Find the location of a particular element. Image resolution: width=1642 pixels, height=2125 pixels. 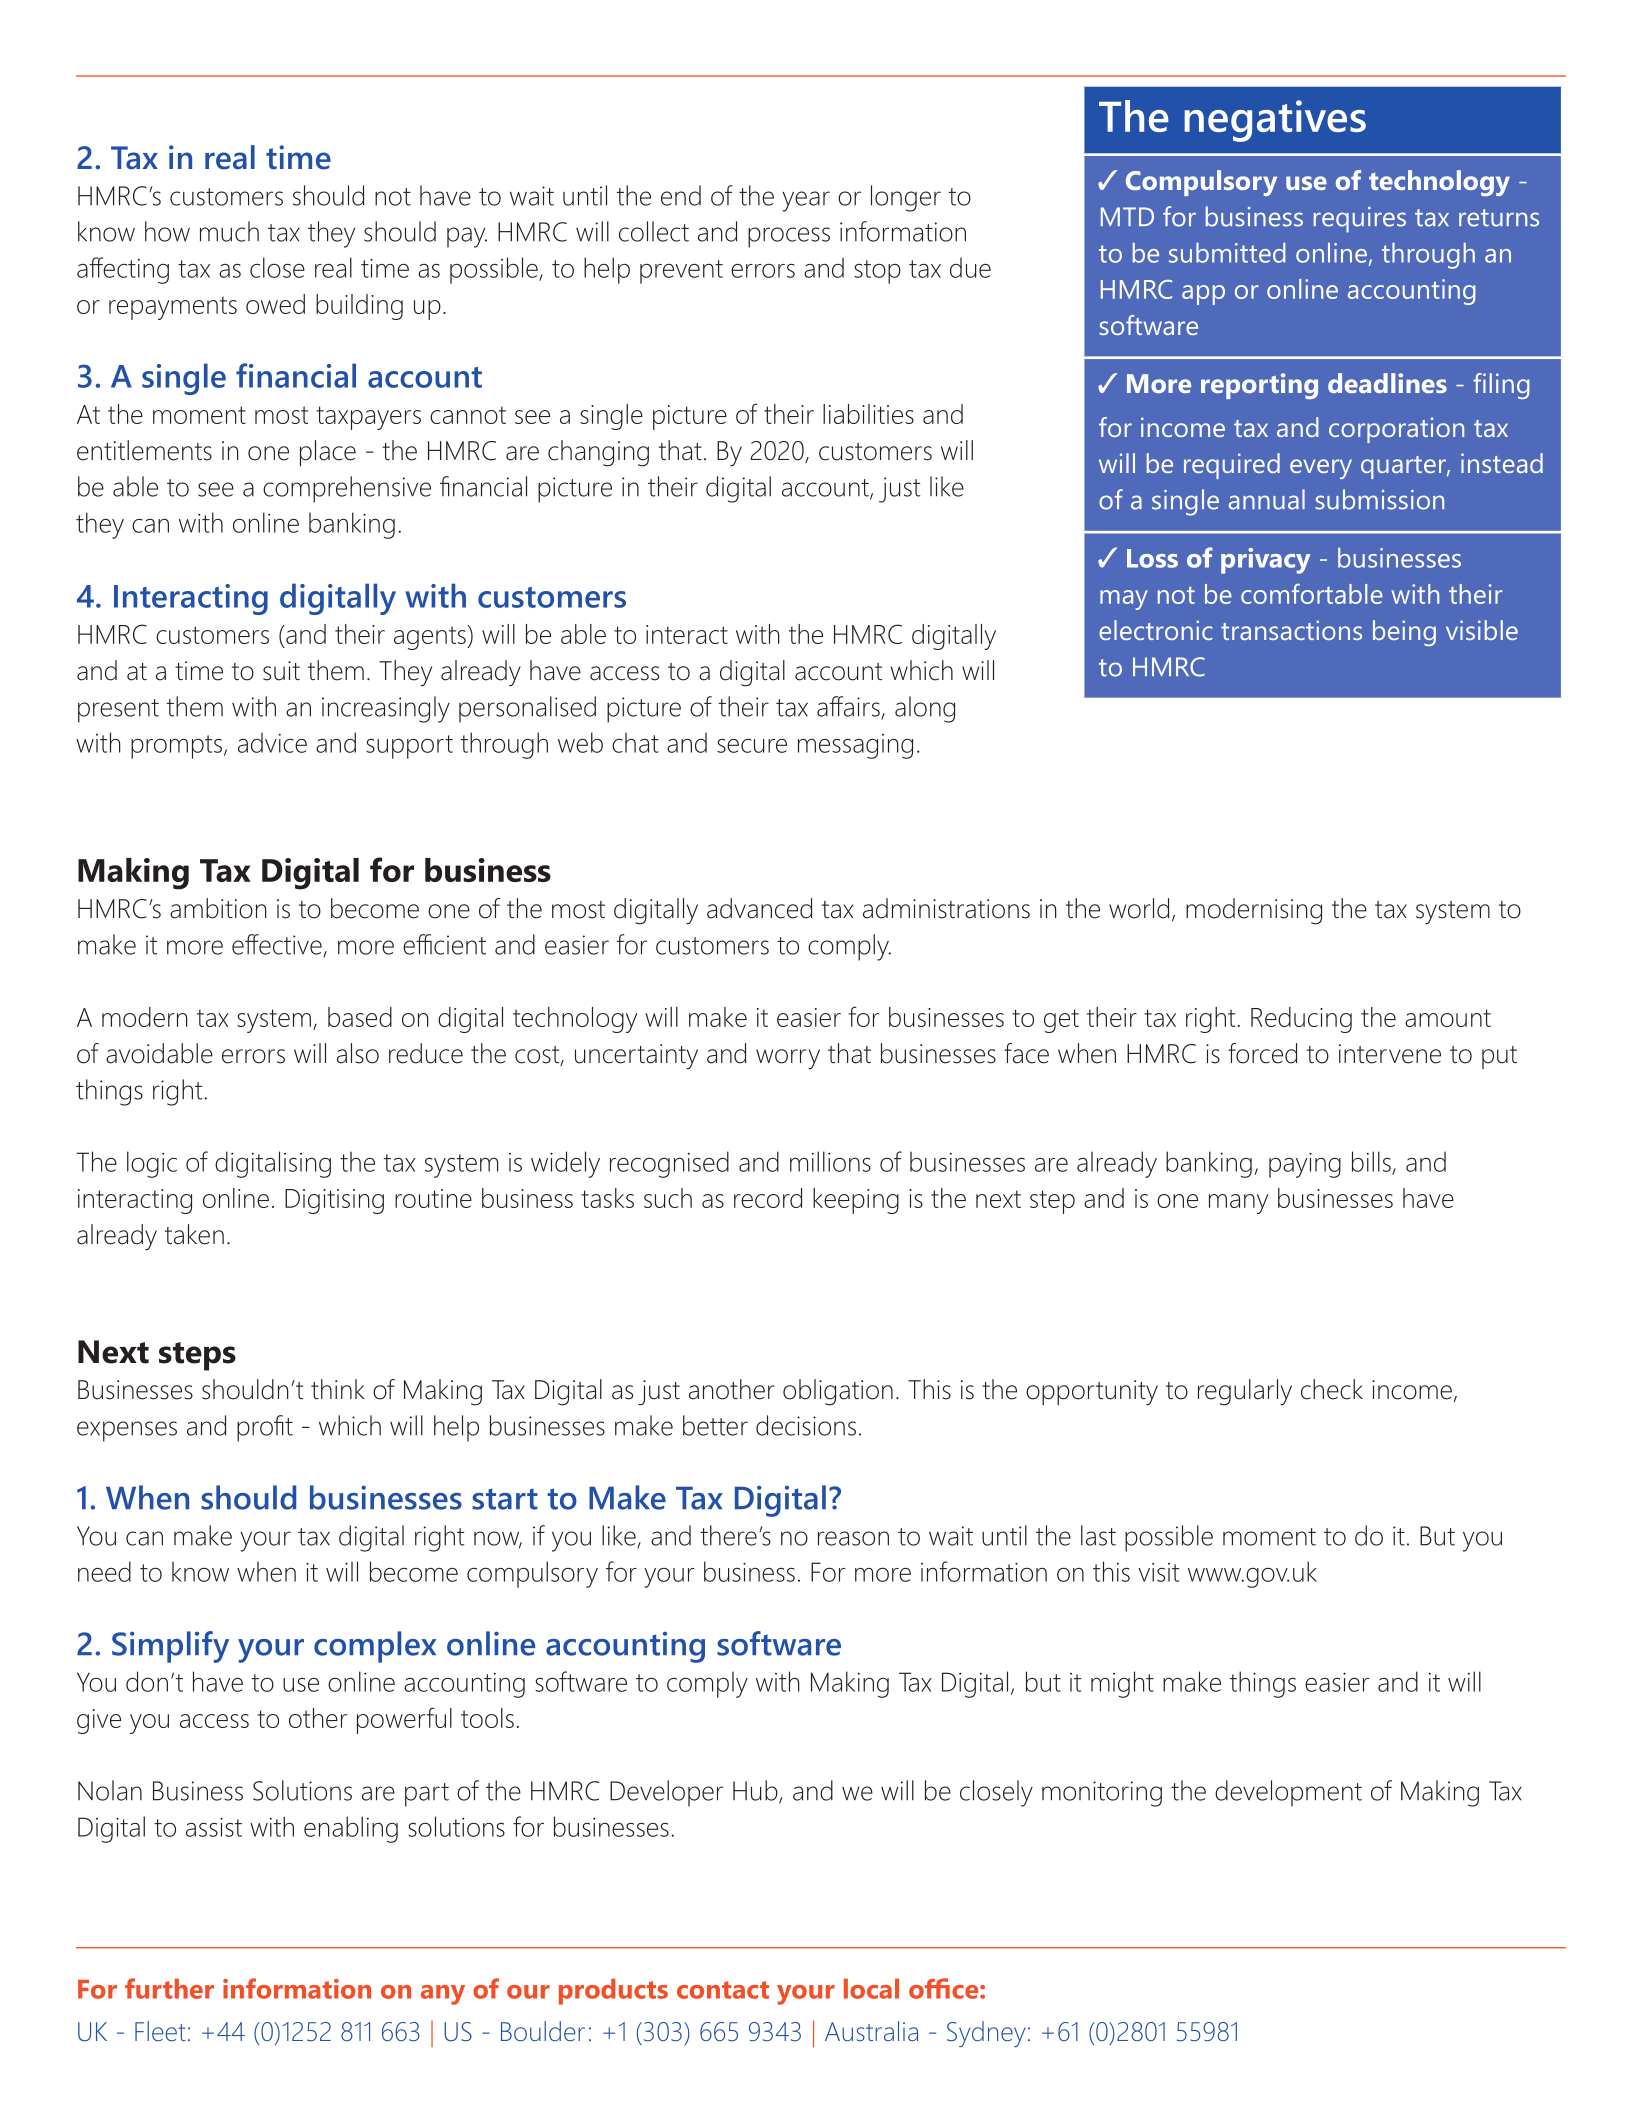

intervene is located at coordinates (1390, 1054).
